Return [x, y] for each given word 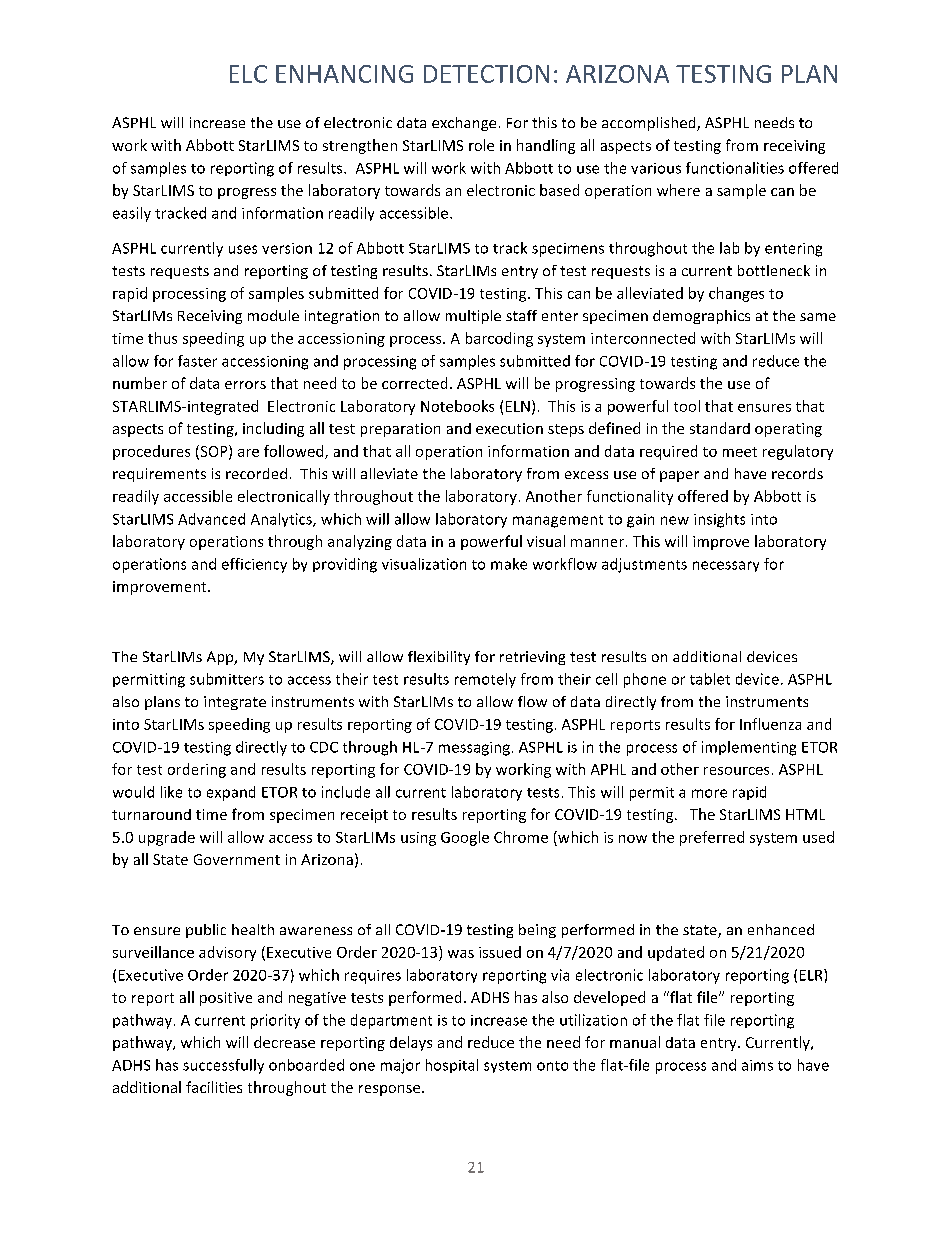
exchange [464, 124]
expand [231, 793]
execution [509, 428]
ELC [248, 74]
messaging [474, 749]
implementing [749, 748]
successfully [223, 1066]
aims [757, 1065]
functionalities [735, 168]
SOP [214, 452]
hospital [452, 1066]
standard [720, 428]
